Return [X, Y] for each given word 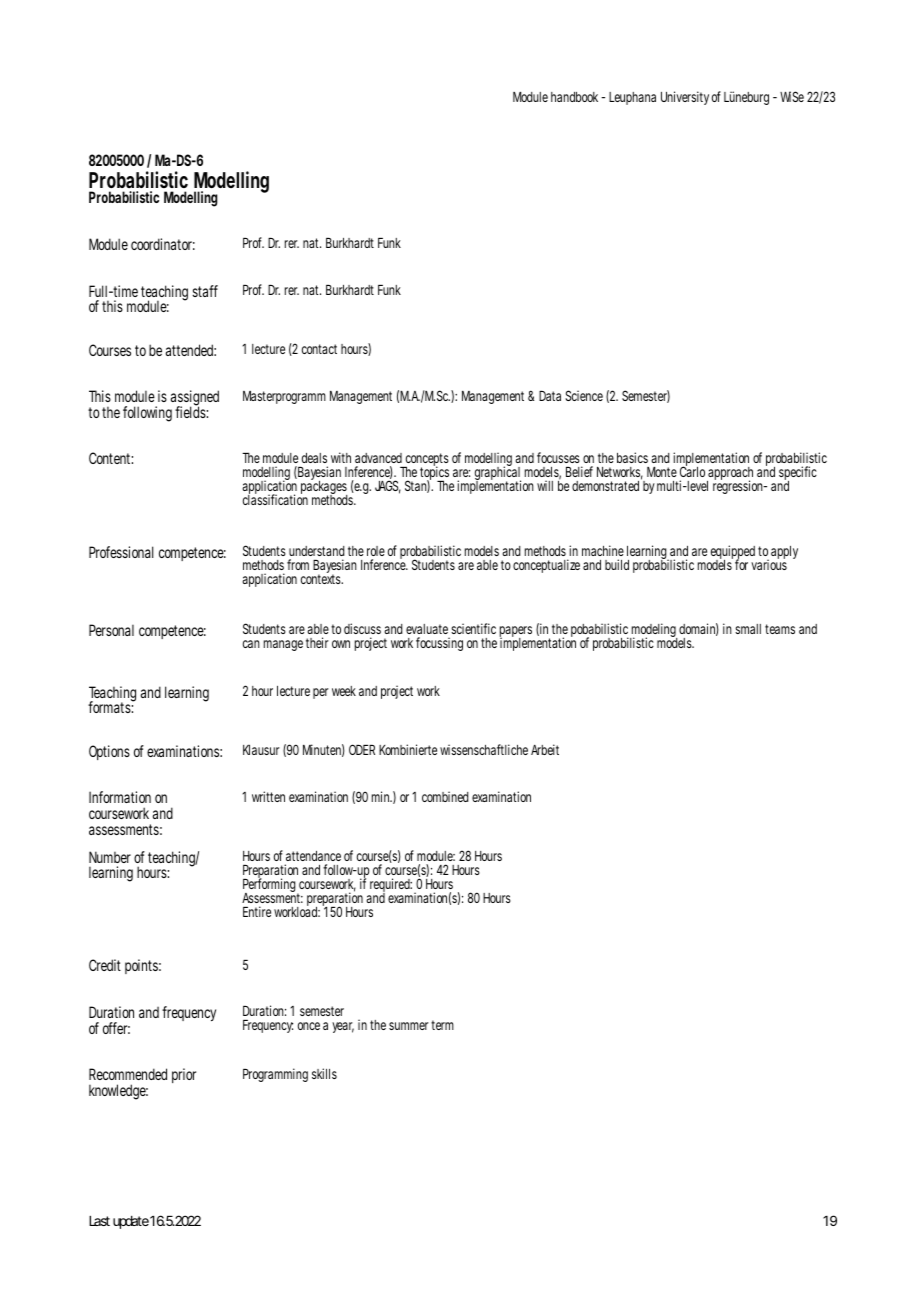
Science [584, 395]
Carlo [692, 471]
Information [120, 797]
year [343, 1027]
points [143, 966]
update [131, 1222]
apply [784, 552]
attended [191, 350]
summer [410, 1026]
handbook [576, 97]
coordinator [163, 244]
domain [699, 629]
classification [275, 499]
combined [445, 796]
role [376, 551]
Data [550, 396]
